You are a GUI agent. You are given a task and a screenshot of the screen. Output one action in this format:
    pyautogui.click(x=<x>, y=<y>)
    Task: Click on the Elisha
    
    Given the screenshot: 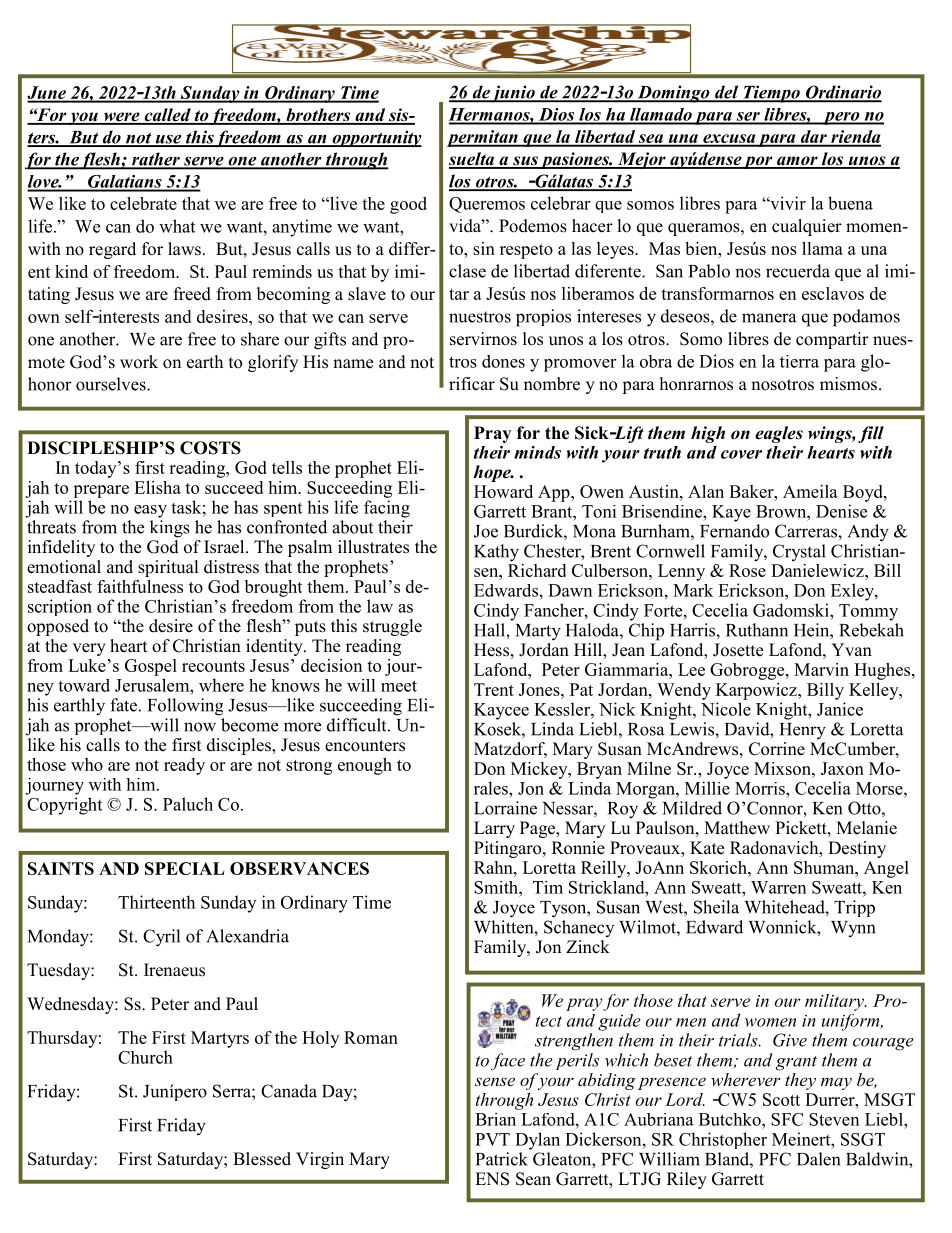 What is the action you would take?
    pyautogui.click(x=157, y=487)
